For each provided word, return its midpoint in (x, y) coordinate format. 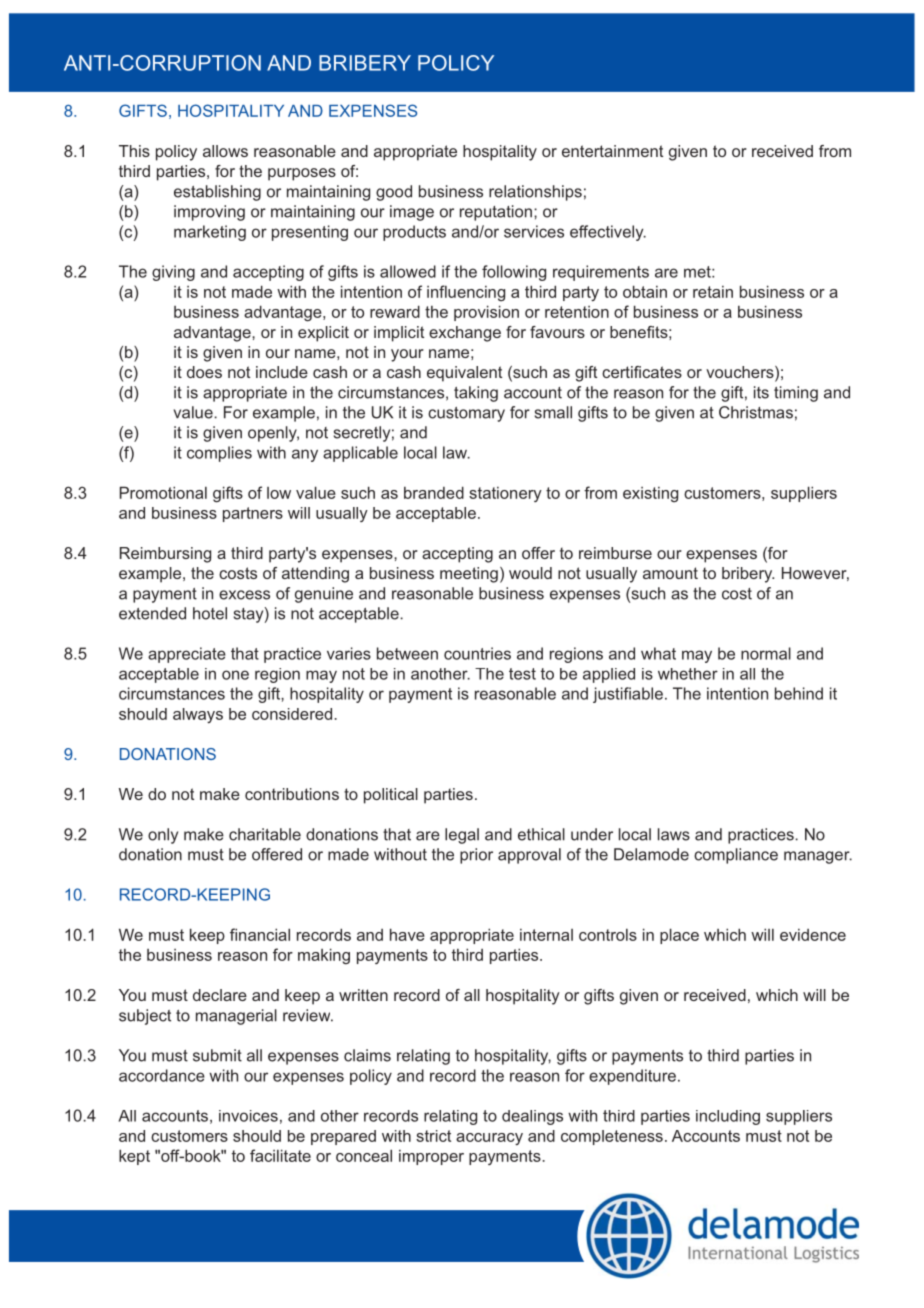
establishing (217, 193)
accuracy (489, 1139)
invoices (248, 1116)
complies (219, 454)
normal (766, 653)
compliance (736, 856)
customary (466, 414)
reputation (496, 213)
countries (477, 653)
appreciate (187, 655)
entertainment (612, 151)
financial (260, 934)
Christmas (756, 412)
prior (476, 856)
